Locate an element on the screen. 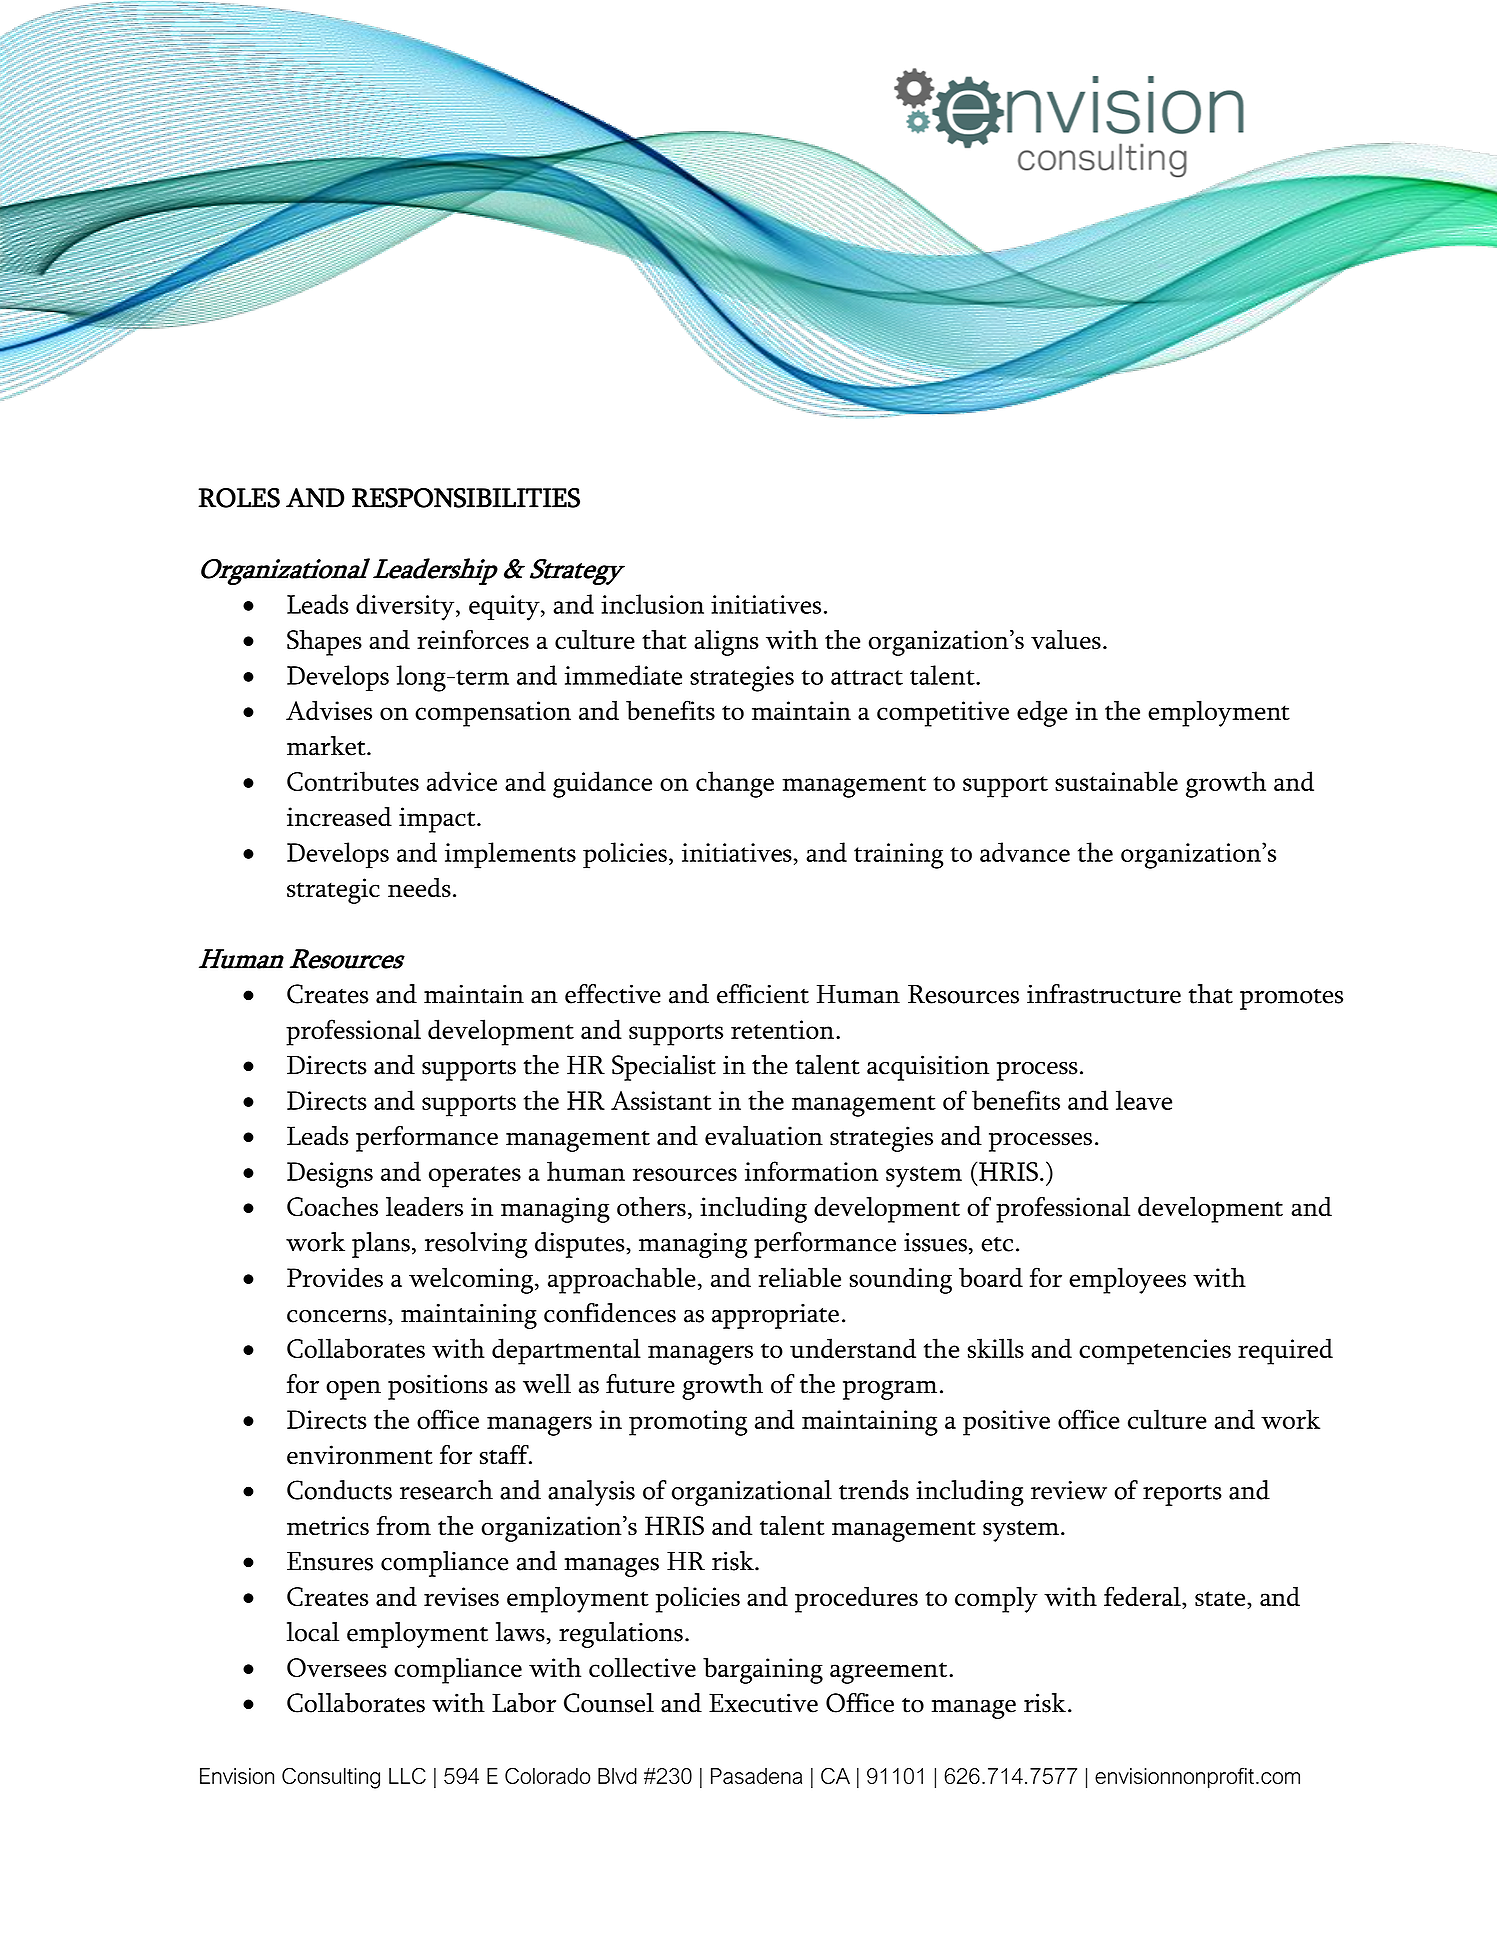 The height and width of the screenshot is (1937, 1497). Designs is located at coordinates (330, 1175).
